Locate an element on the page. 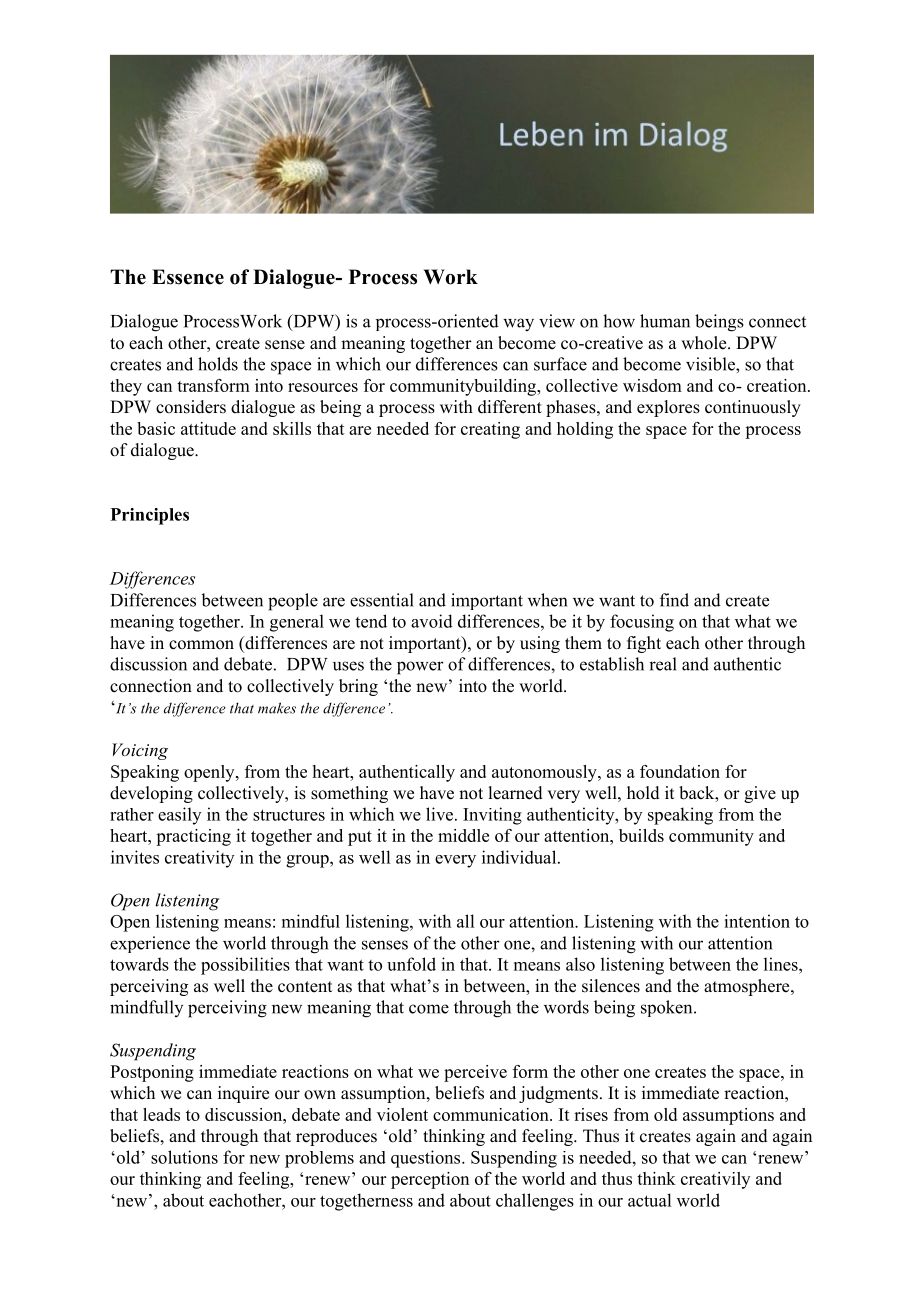 The width and height of the page is (924, 1308). attitude is located at coordinates (208, 428).
